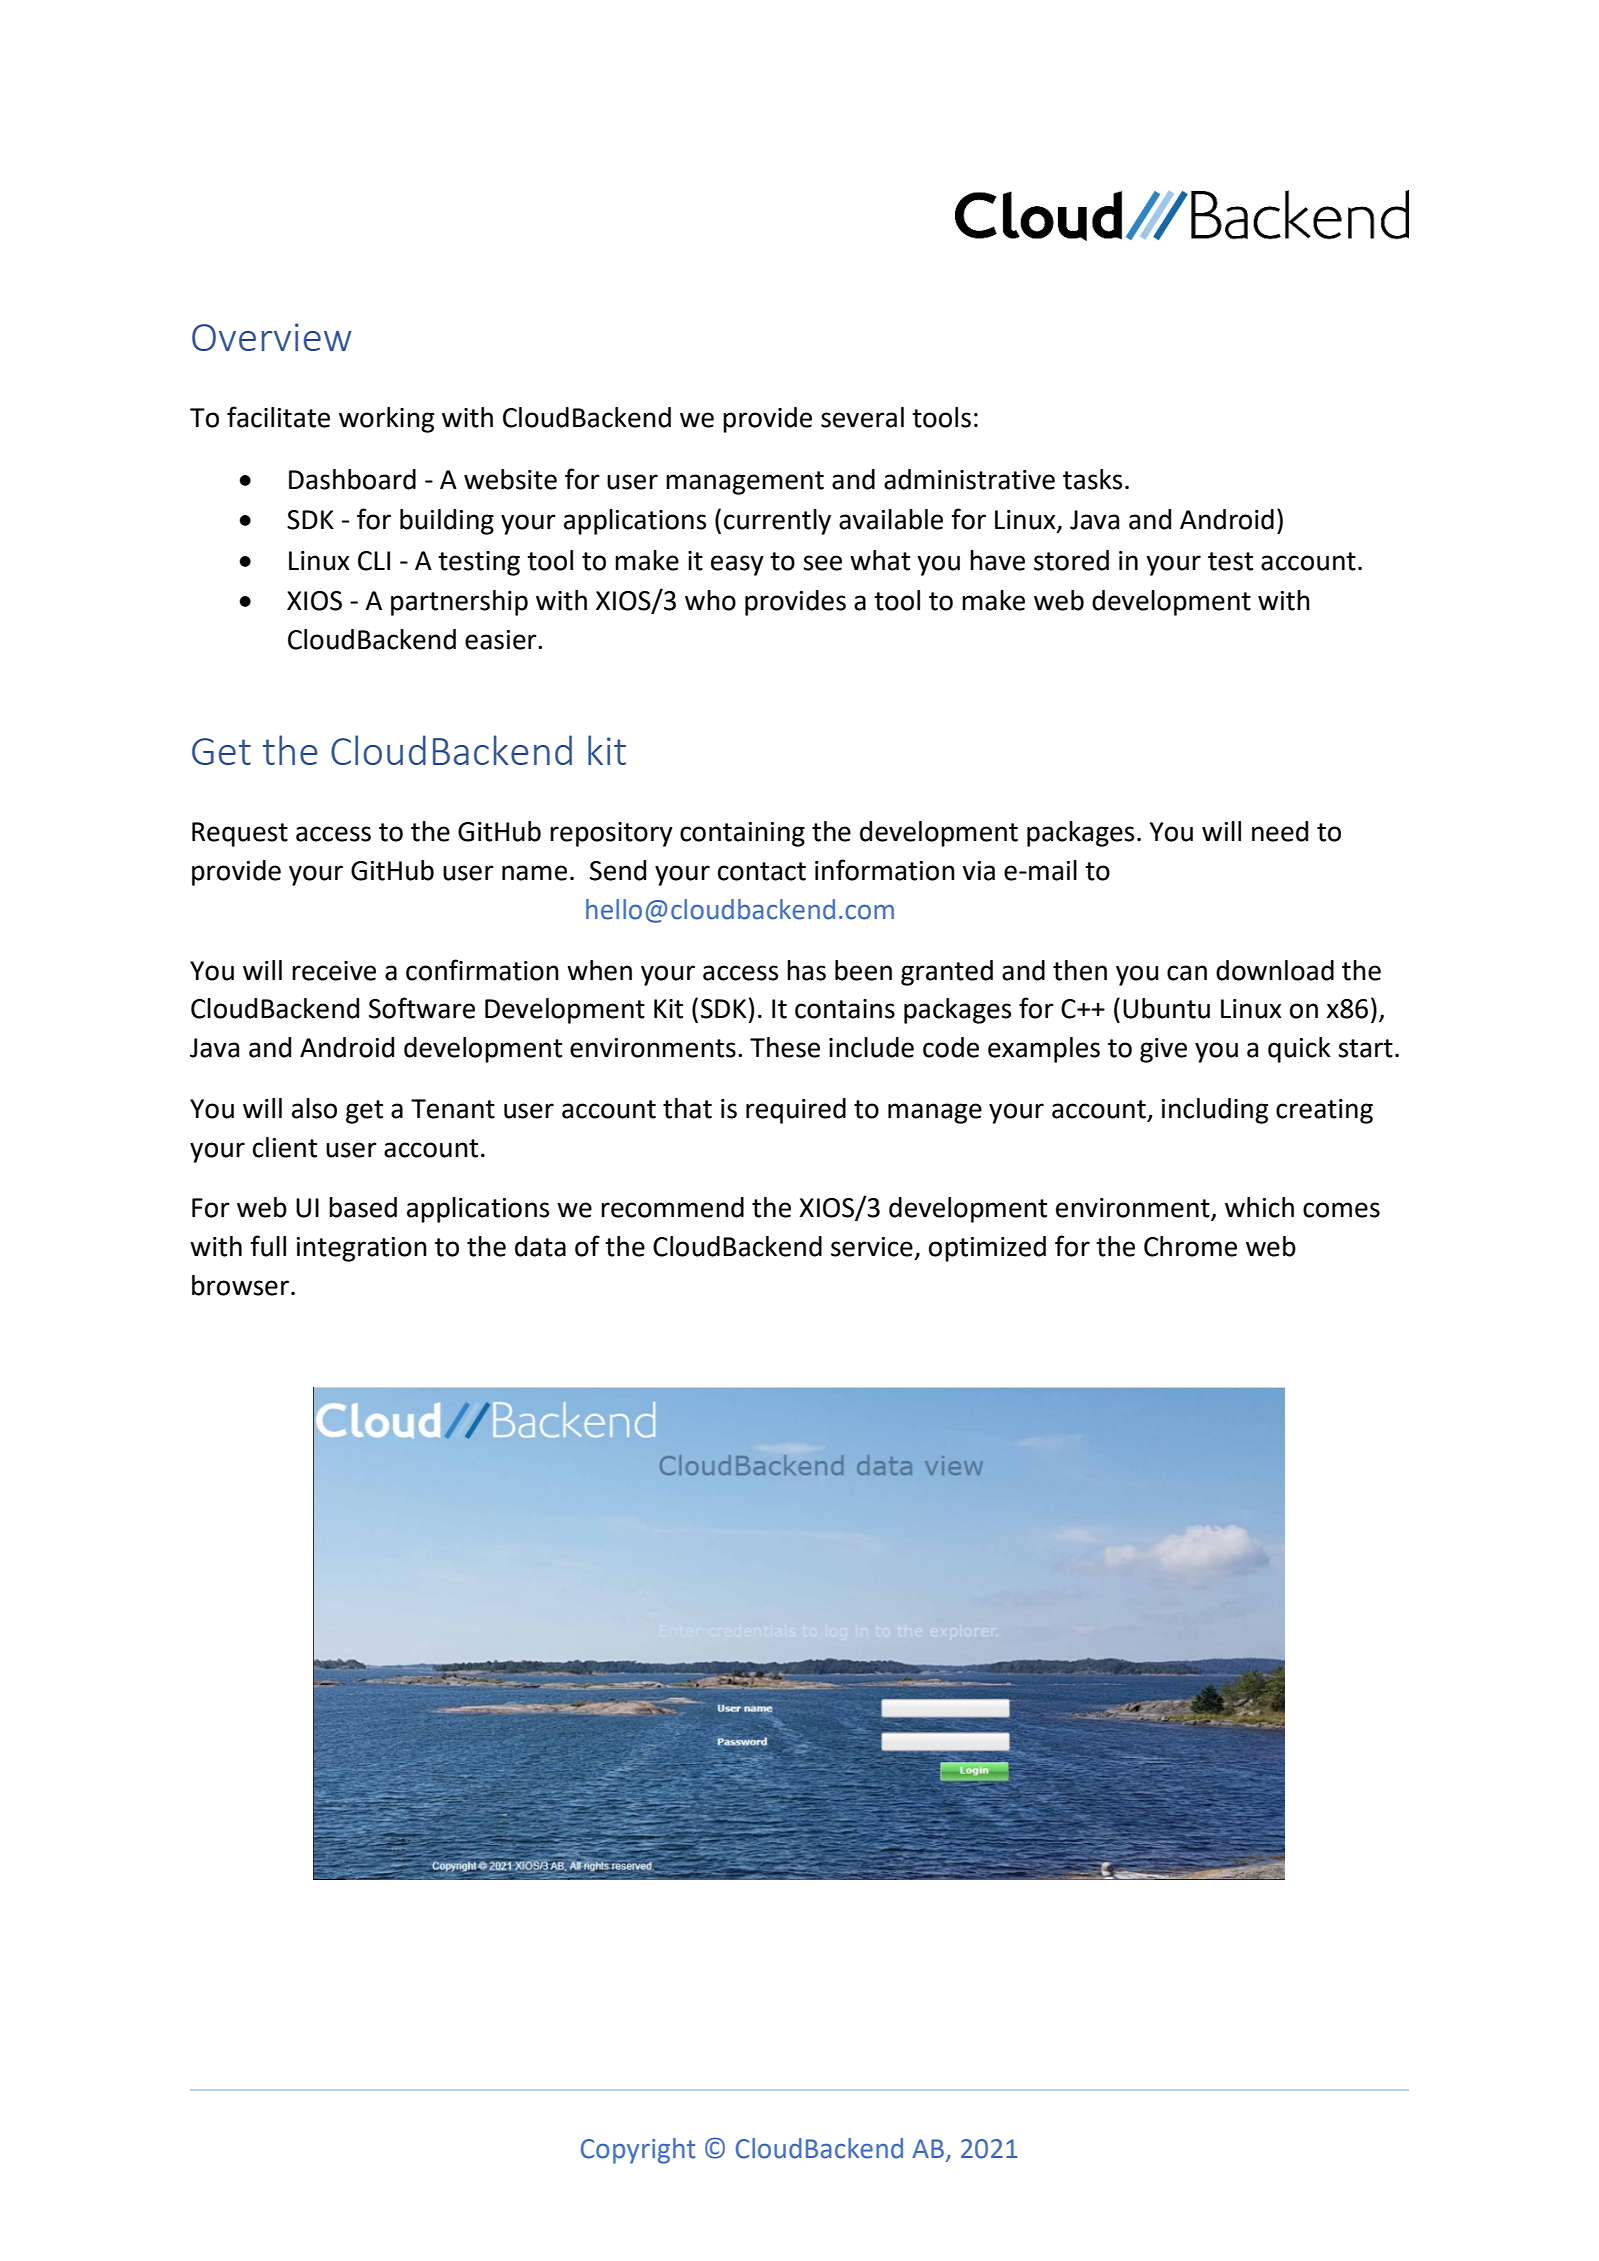 The width and height of the screenshot is (1599, 2261). Describe the element at coordinates (334, 971) in the screenshot. I see `receive` at that location.
